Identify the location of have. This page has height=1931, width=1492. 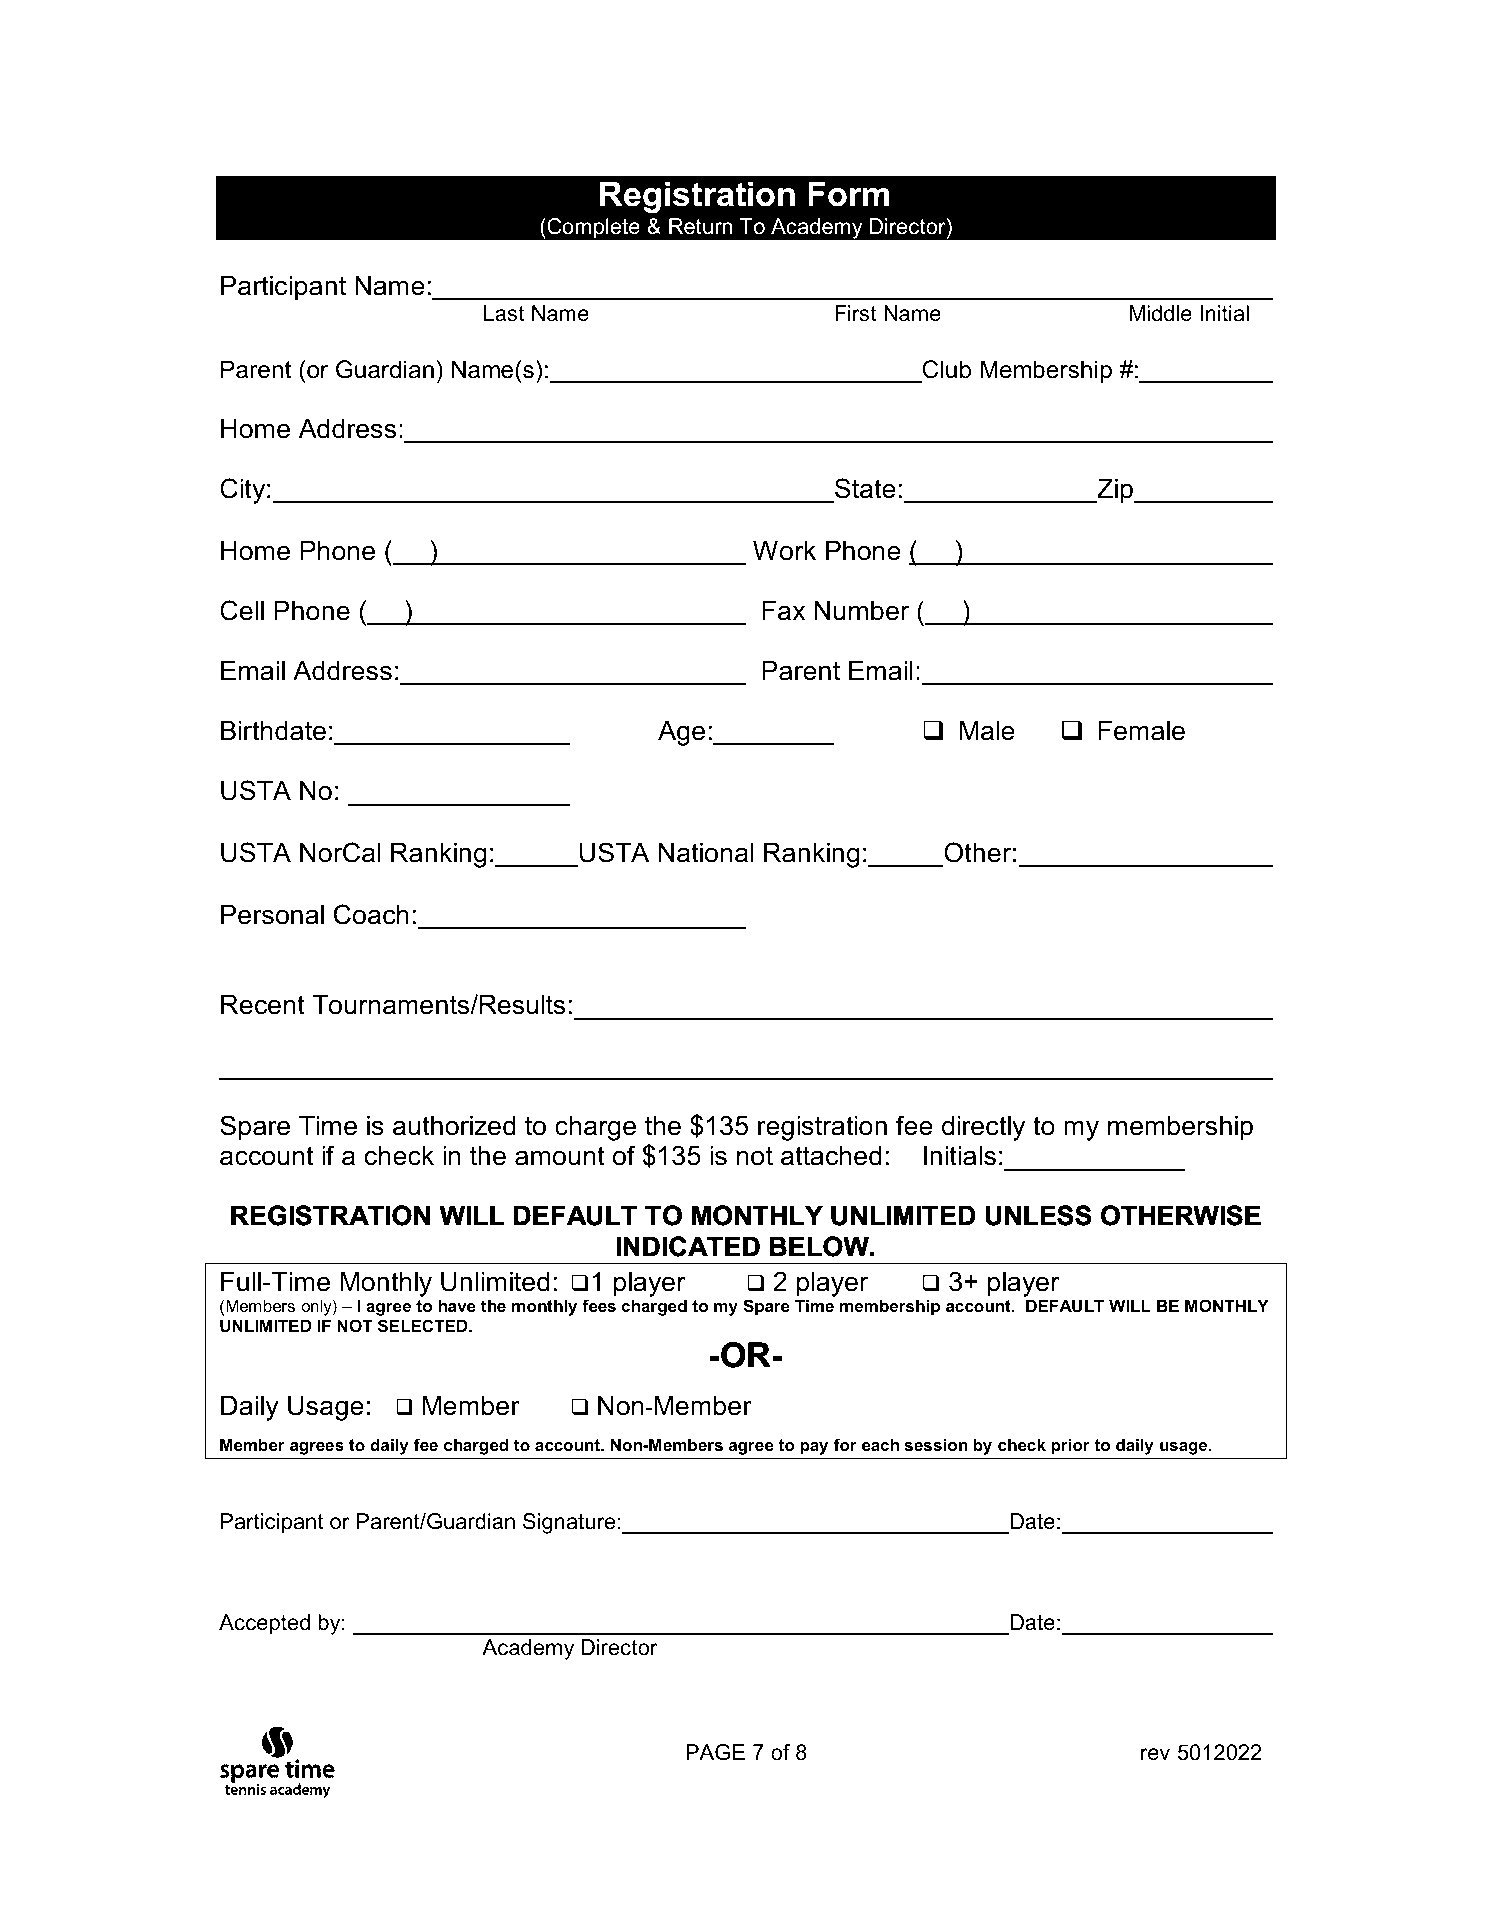
(457, 1305).
